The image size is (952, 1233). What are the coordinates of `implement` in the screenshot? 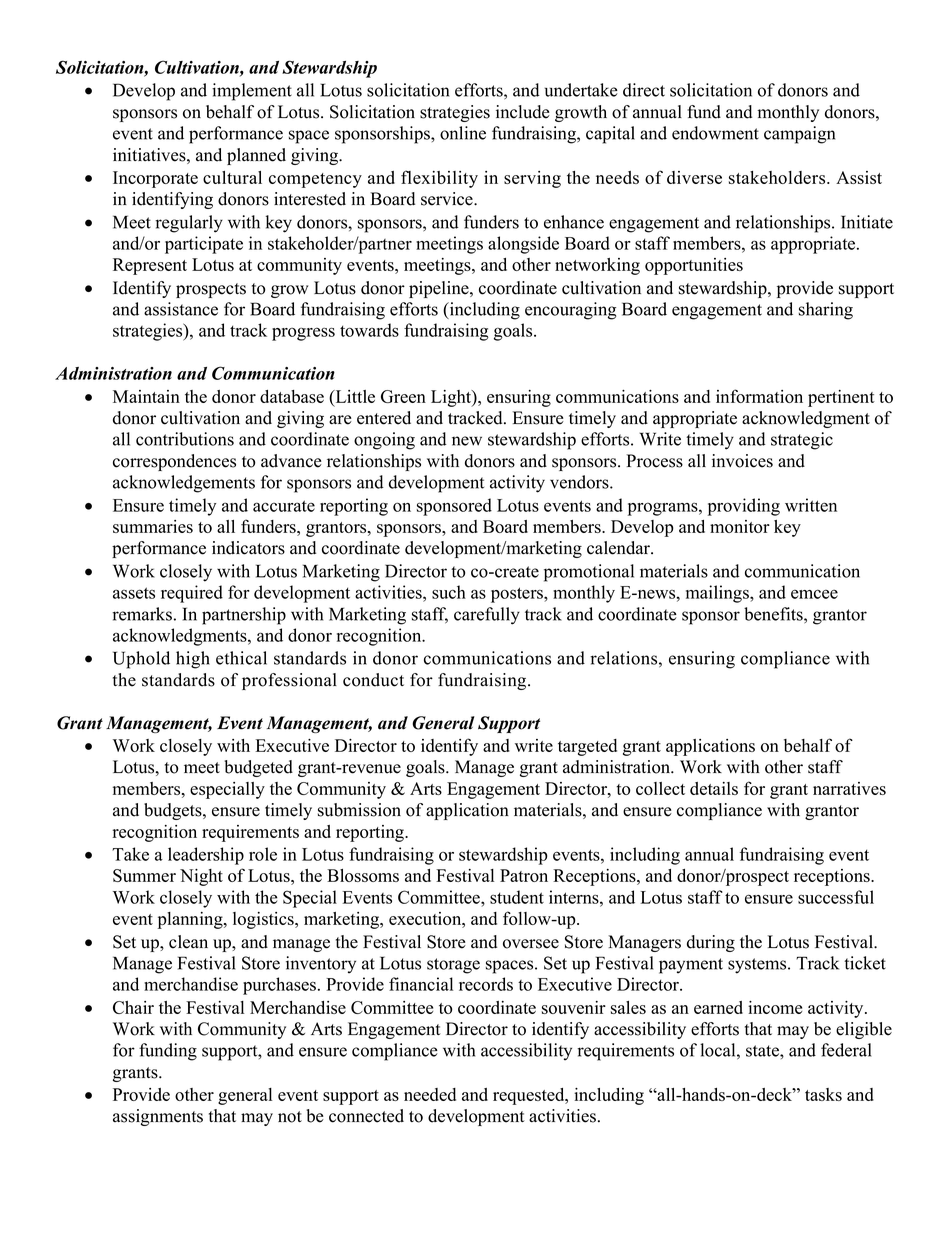 It's located at (252, 92).
